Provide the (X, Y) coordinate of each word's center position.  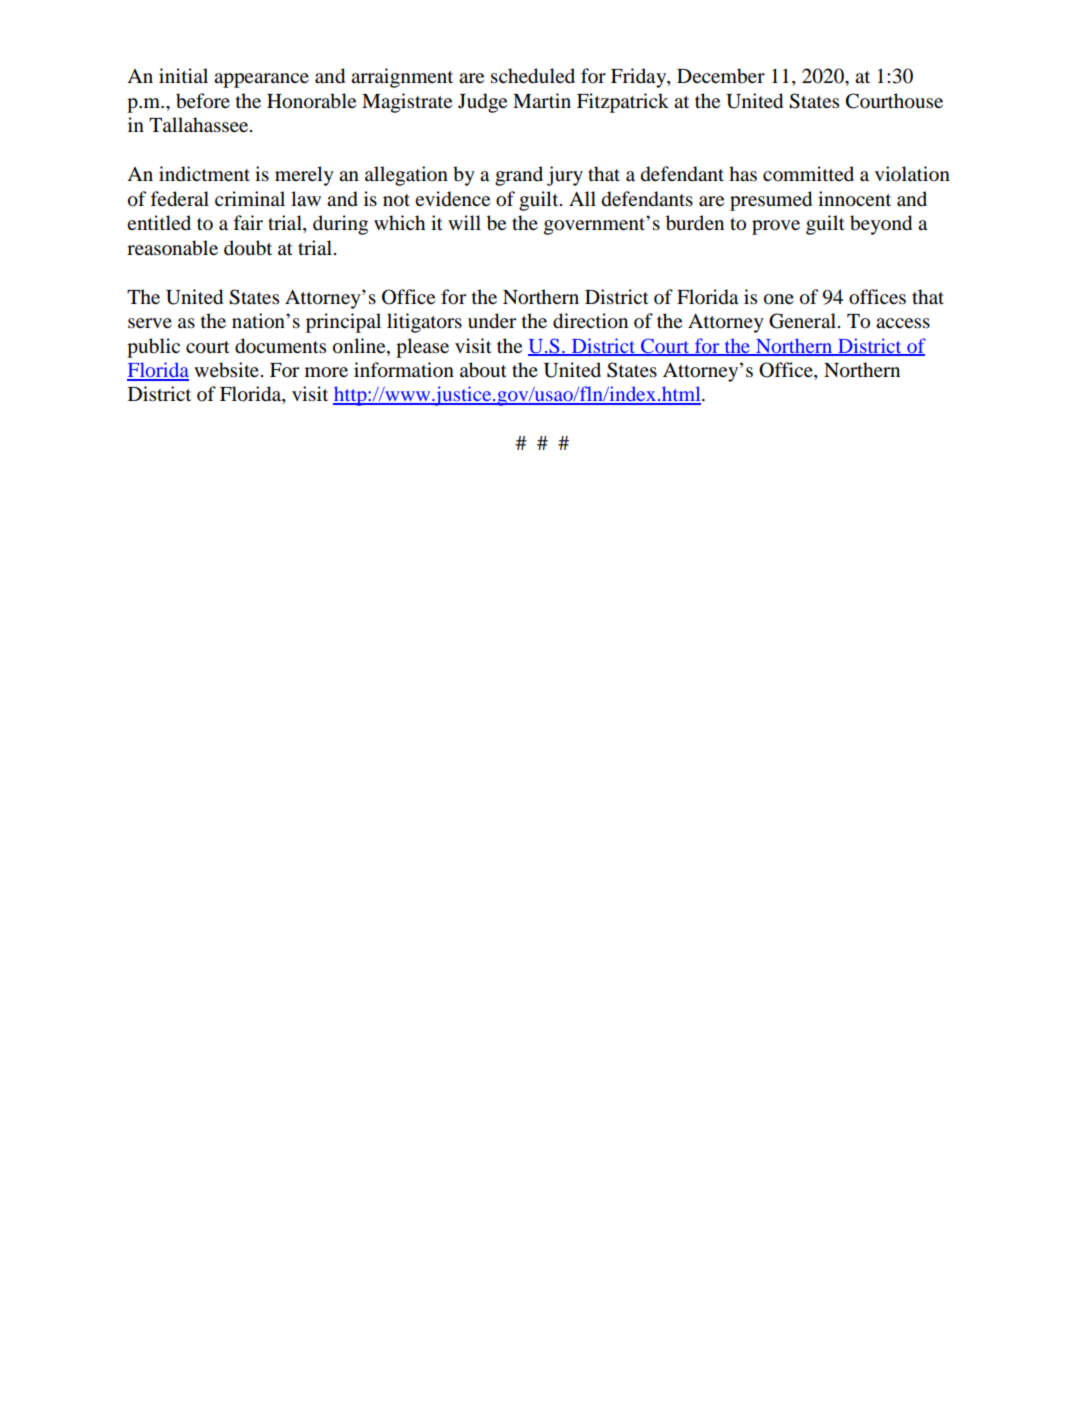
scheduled (533, 76)
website (226, 370)
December (721, 76)
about (483, 370)
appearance (261, 80)
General (802, 321)
